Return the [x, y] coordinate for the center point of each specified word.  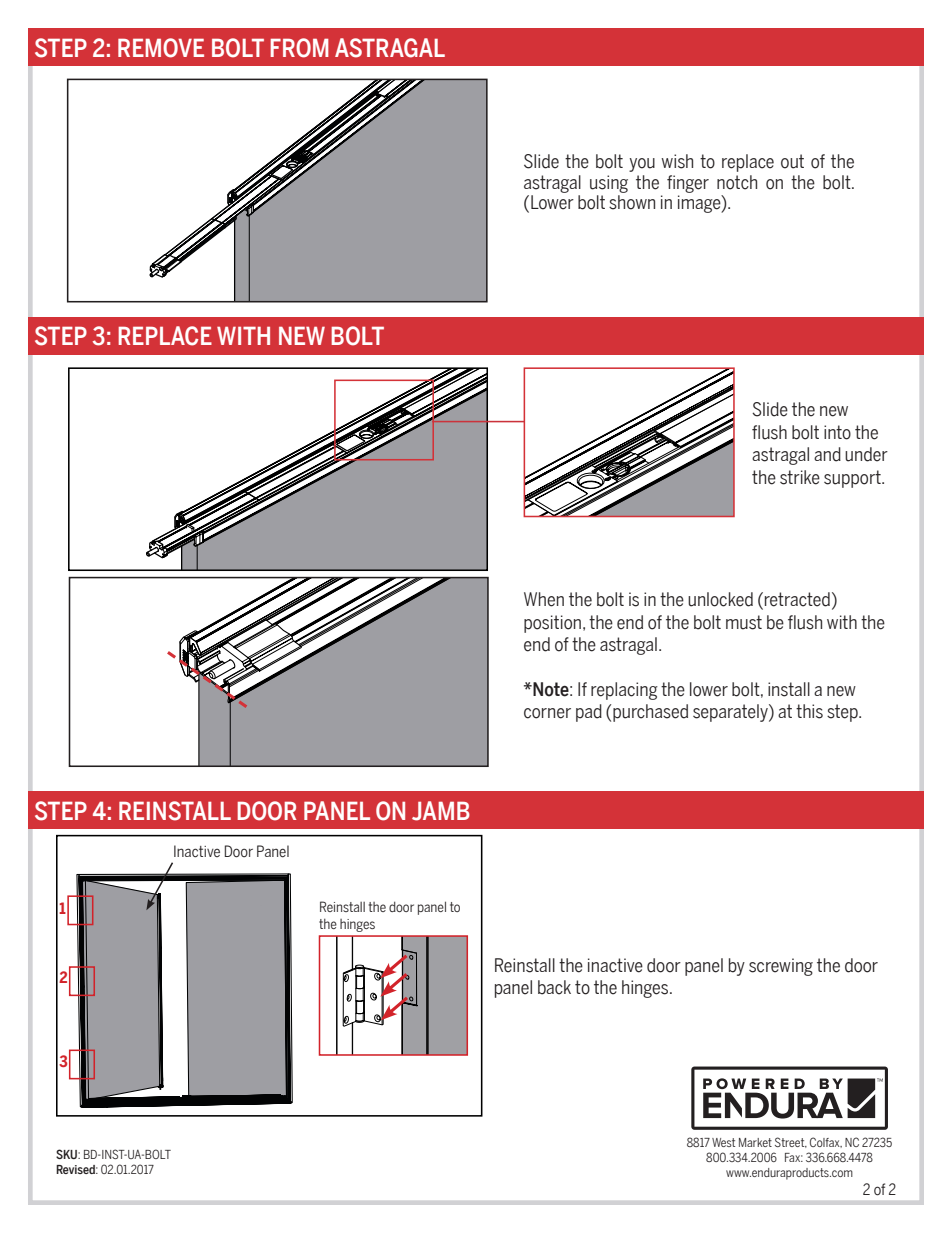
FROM [299, 48]
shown [632, 202]
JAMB [441, 811]
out [792, 161]
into [837, 432]
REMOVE [161, 48]
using [609, 184]
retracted [797, 599]
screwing [781, 967]
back [554, 987]
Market [755, 1142]
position [552, 624]
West [723, 1142]
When [544, 599]
